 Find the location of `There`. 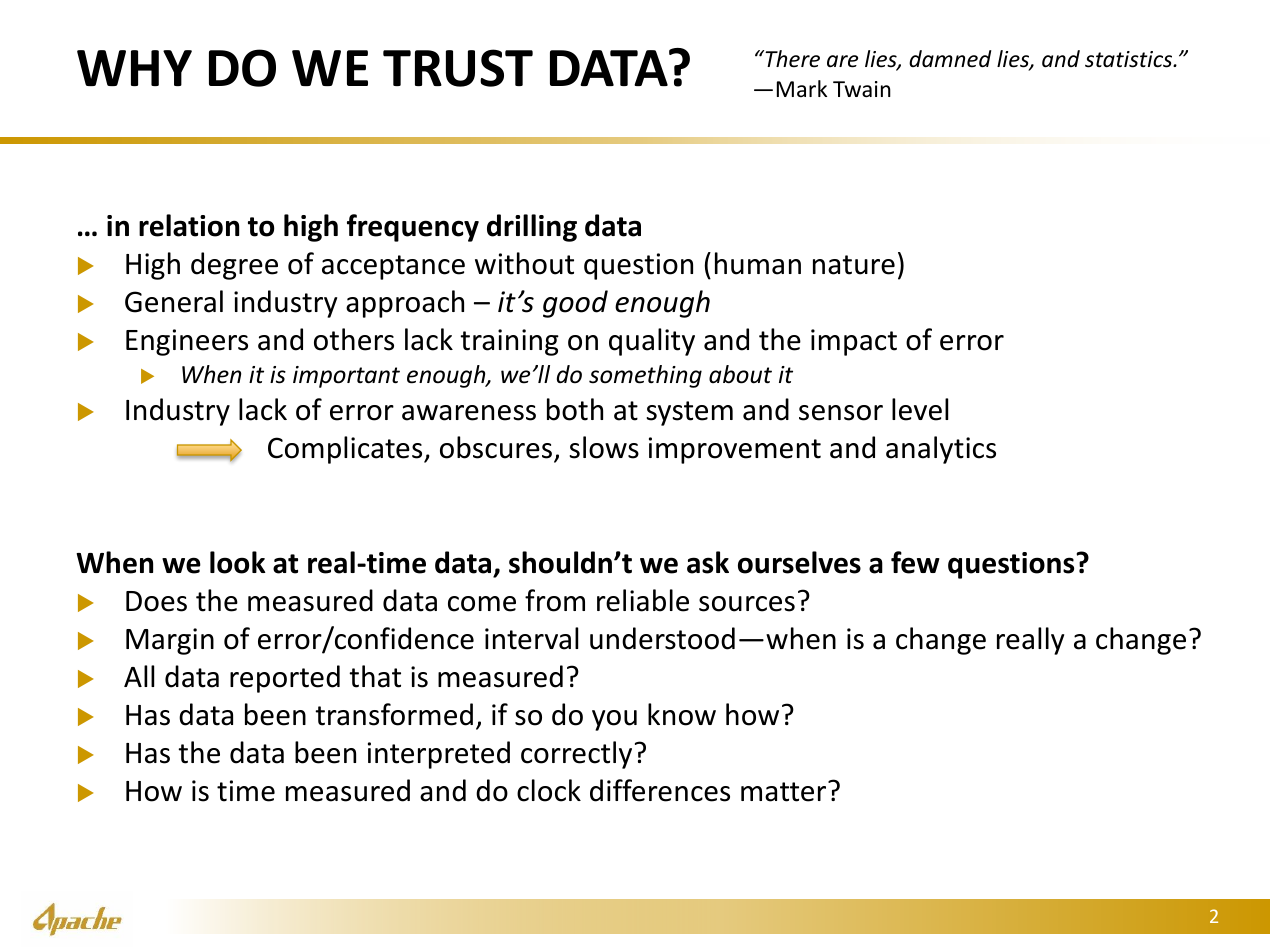

There is located at coordinates (791, 59).
